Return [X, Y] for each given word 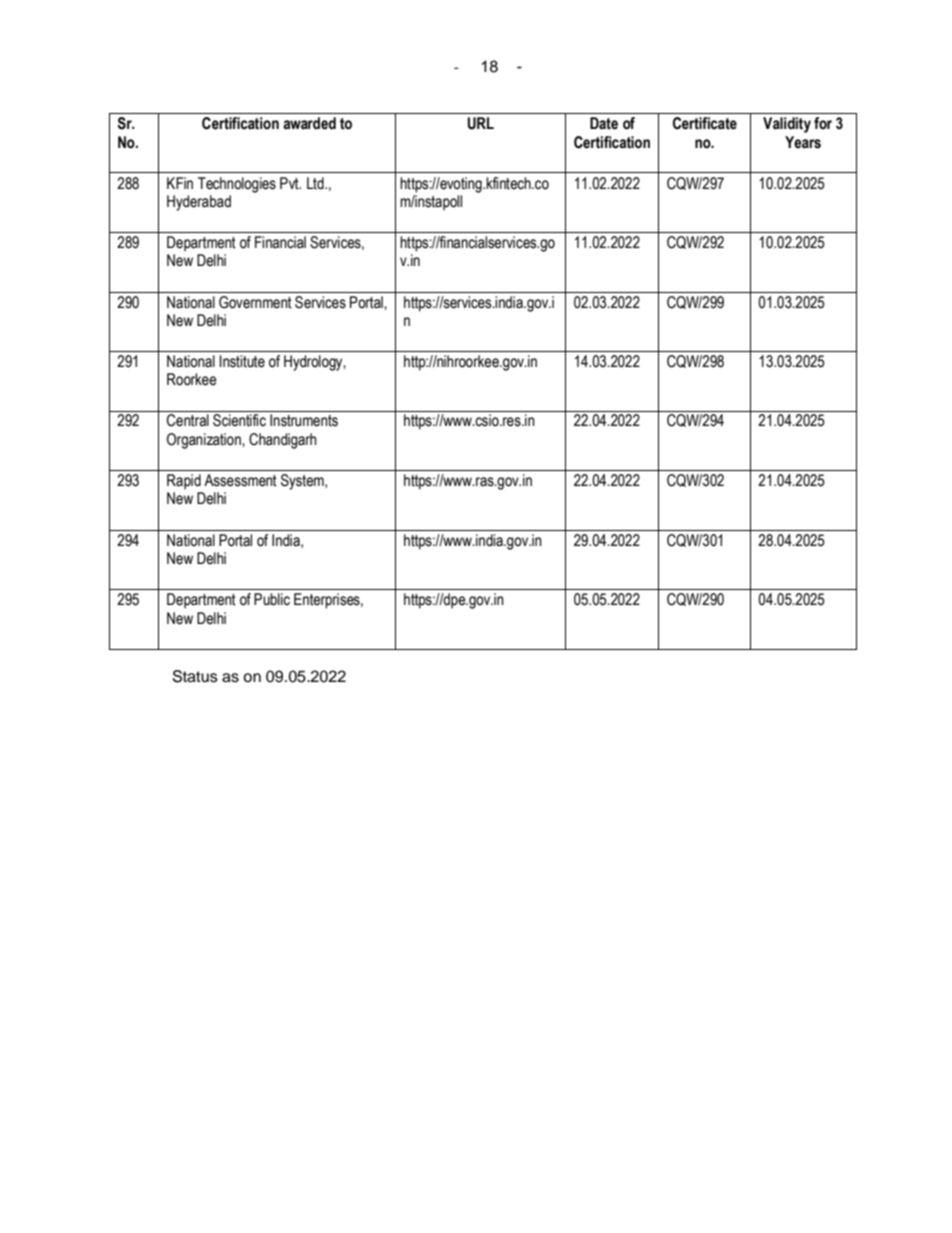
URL [481, 123]
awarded [309, 123]
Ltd [316, 183]
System [303, 482]
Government [255, 302]
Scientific [239, 420]
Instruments [304, 420]
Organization [205, 441]
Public [272, 599]
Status [195, 676]
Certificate [705, 123]
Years [803, 142]
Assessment [240, 480]
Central [188, 420]
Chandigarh [283, 441]
